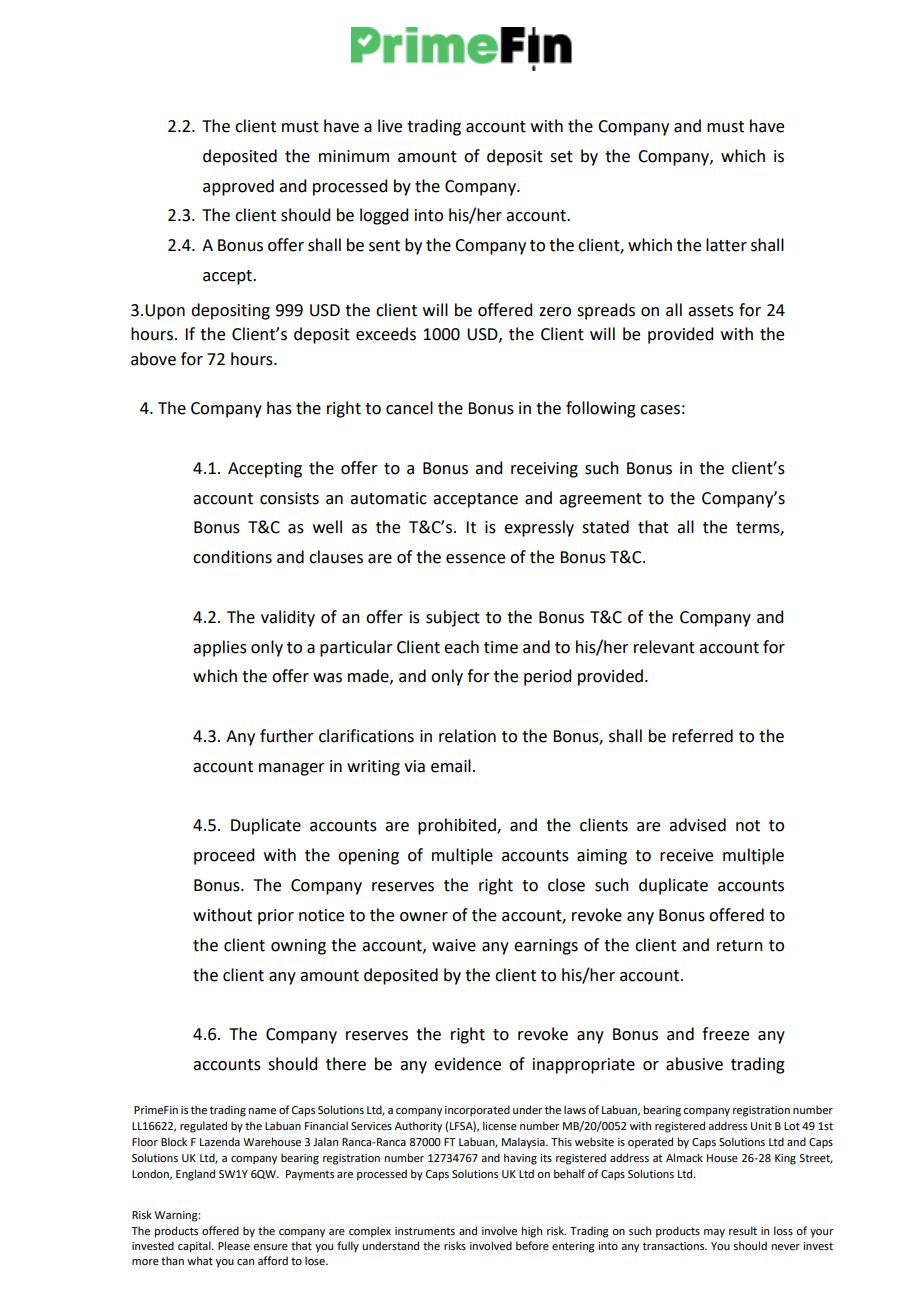 This screenshot has width=924, height=1307. Describe the element at coordinates (224, 856) in the screenshot. I see `proceed` at that location.
